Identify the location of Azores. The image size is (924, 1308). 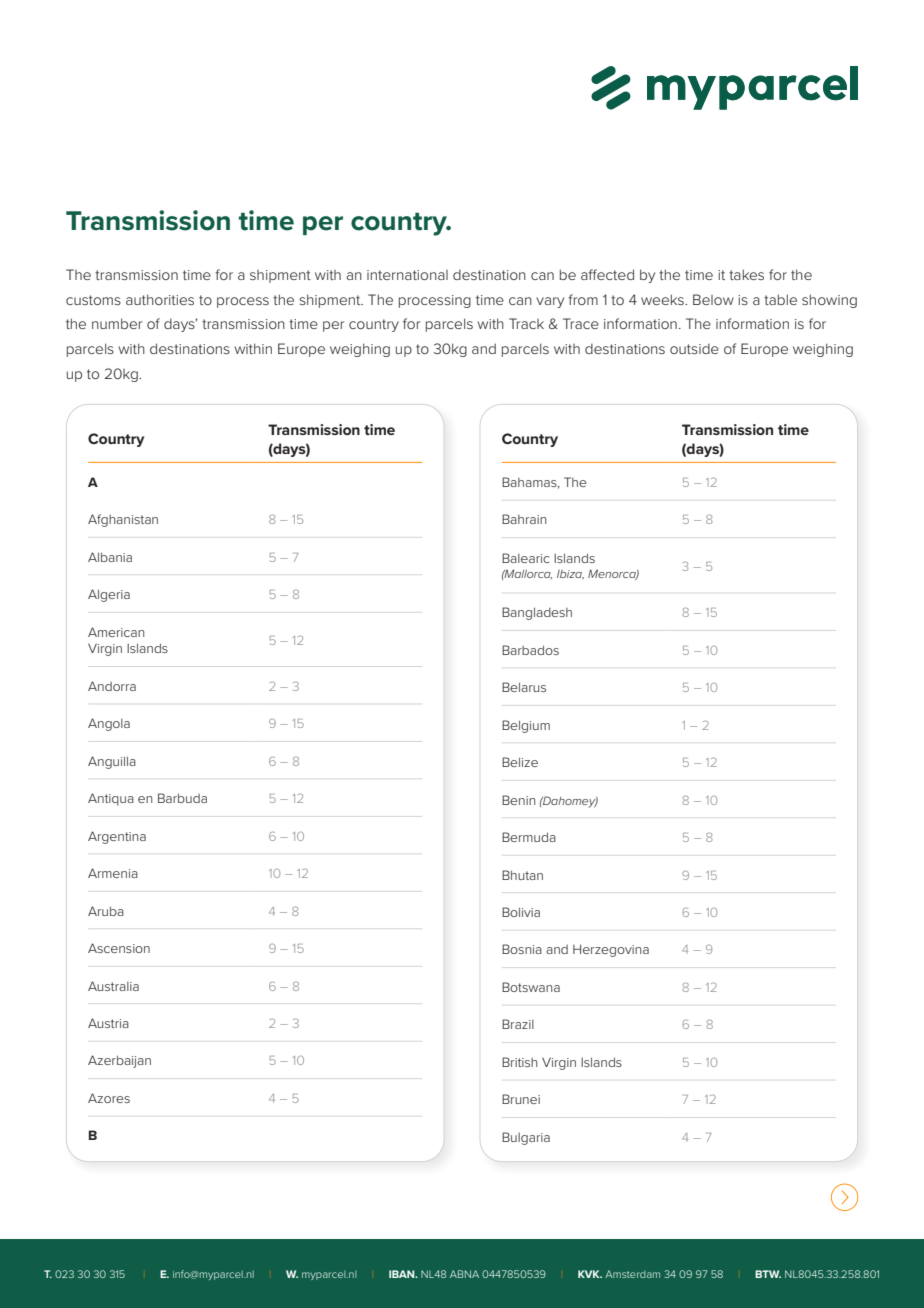
(109, 1098).
